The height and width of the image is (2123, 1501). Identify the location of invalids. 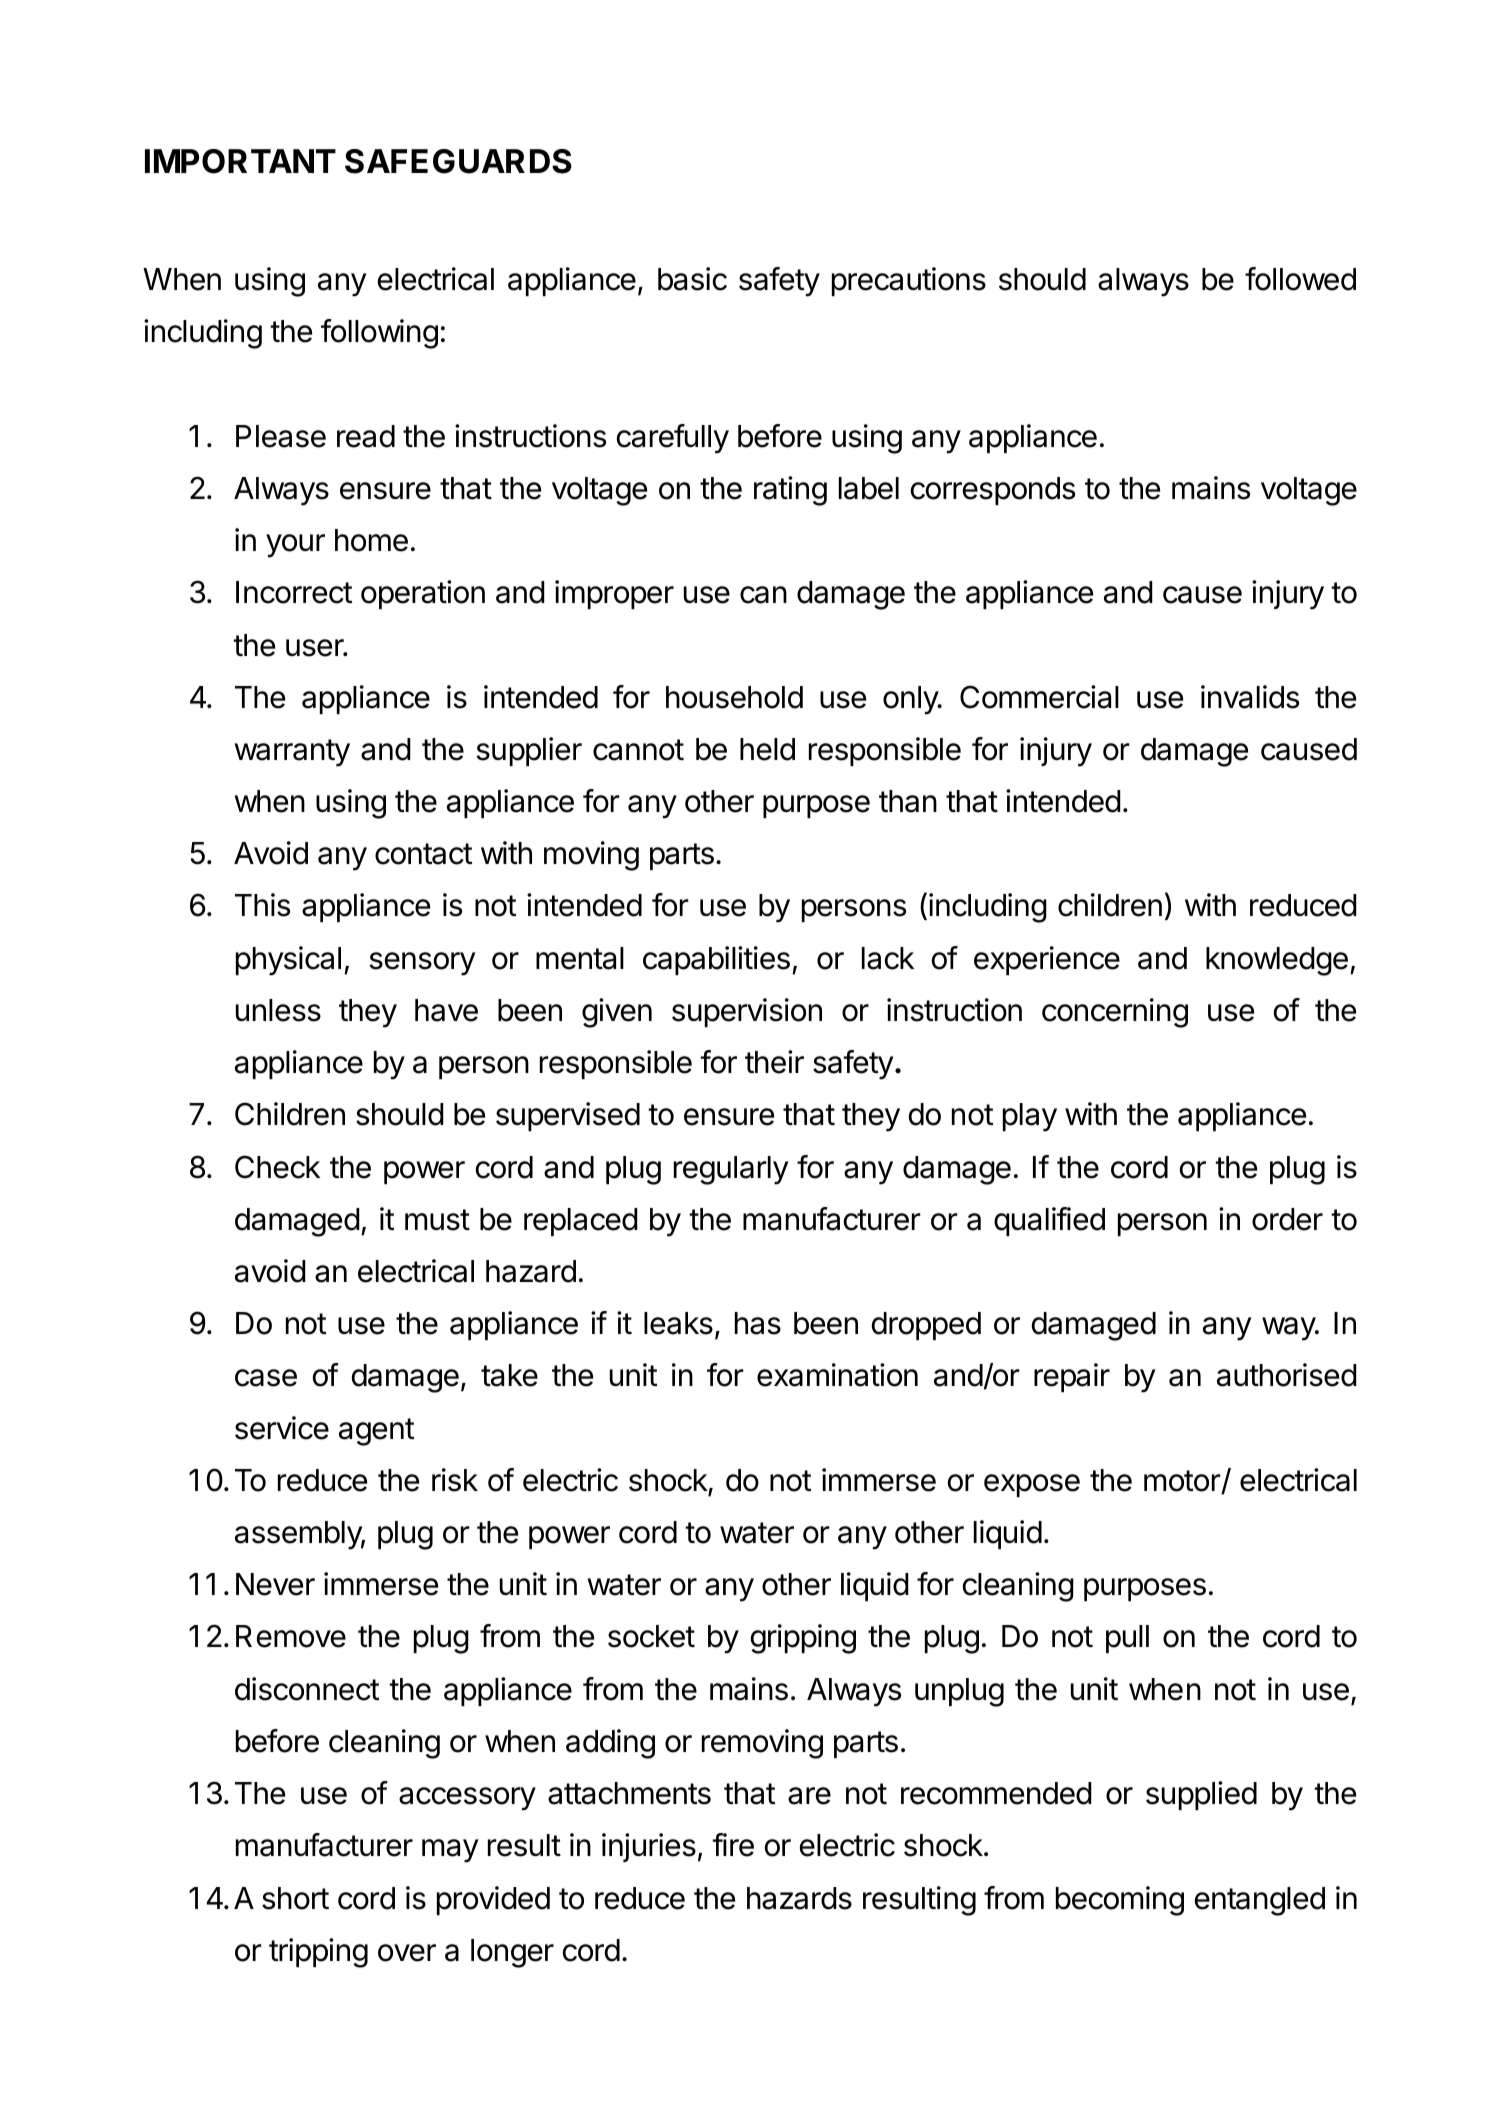
(1250, 697).
